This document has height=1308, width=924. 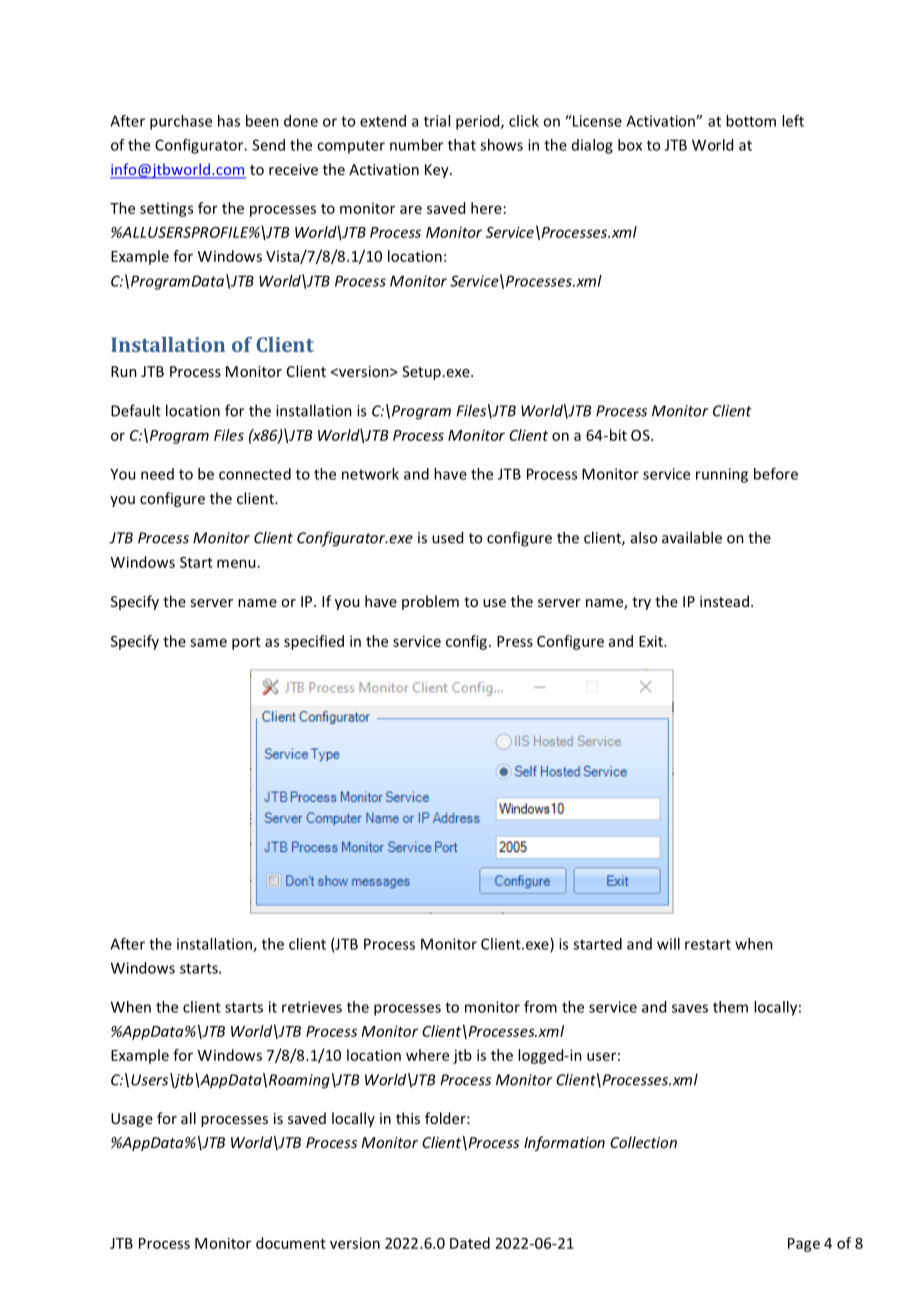 What do you see at coordinates (722, 475) in the document?
I see `running` at bounding box center [722, 475].
